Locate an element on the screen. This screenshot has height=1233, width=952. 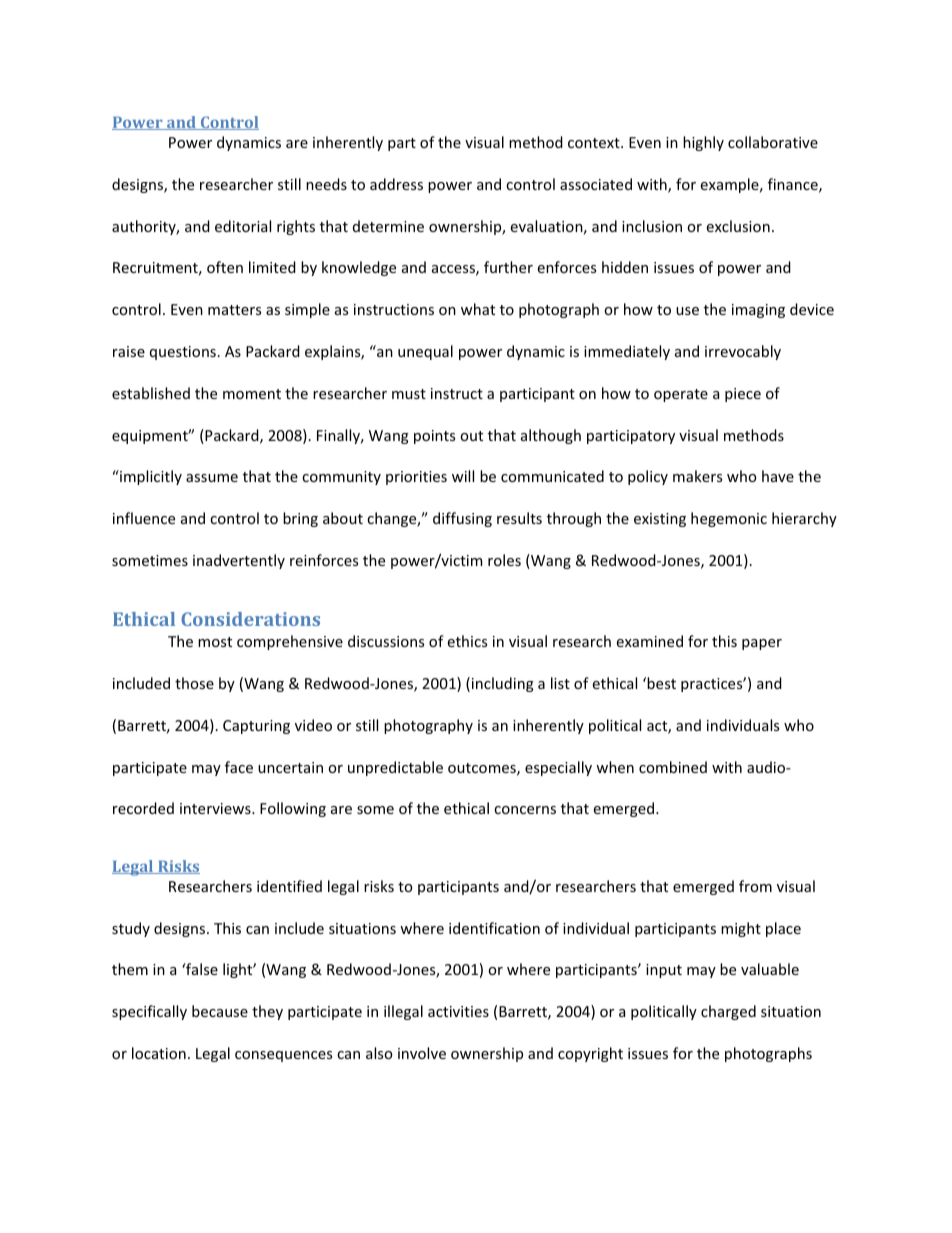
charged is located at coordinates (728, 1012).
